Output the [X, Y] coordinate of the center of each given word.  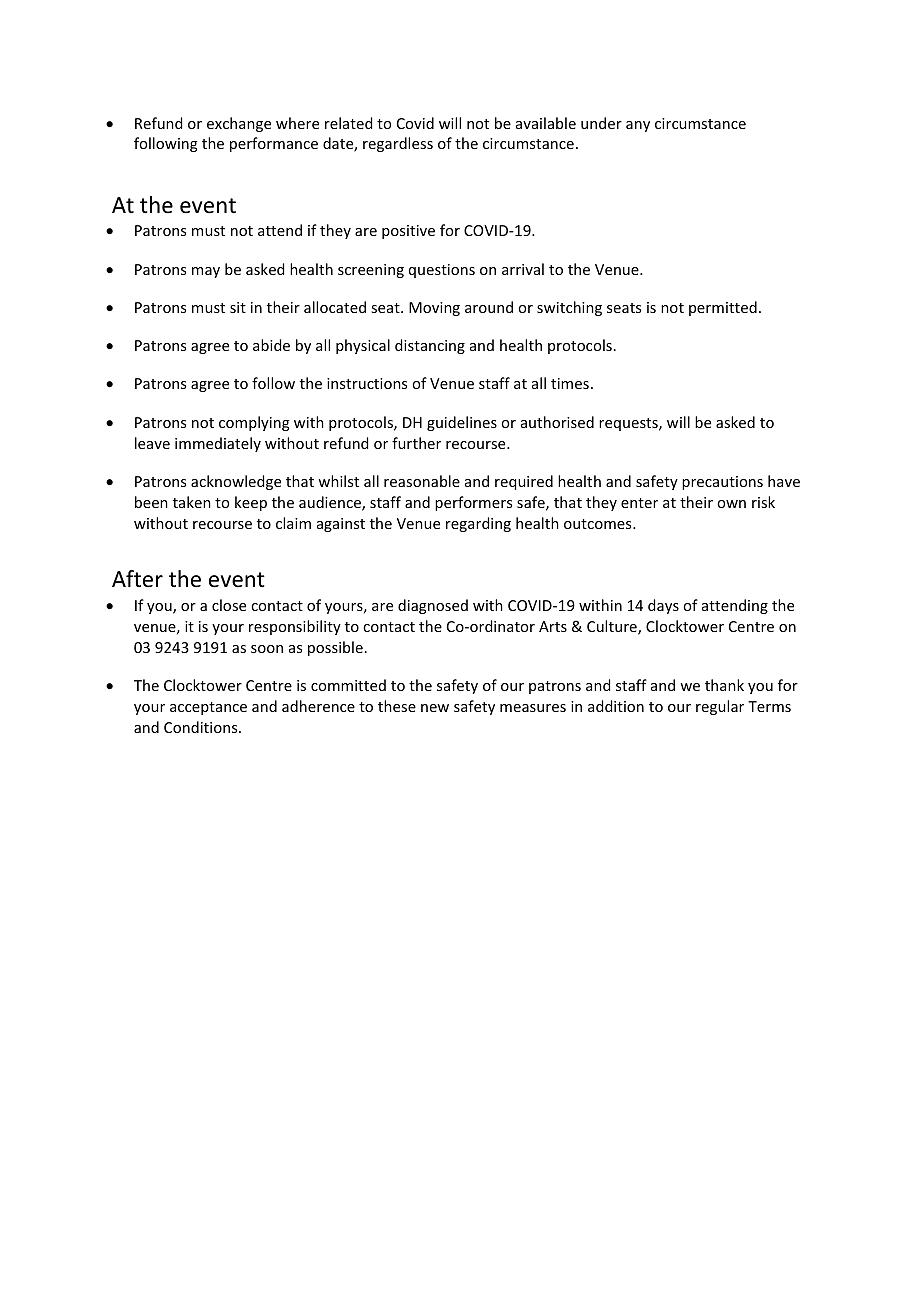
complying [254, 423]
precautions [722, 483]
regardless [398, 144]
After [137, 579]
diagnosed [433, 606]
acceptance [208, 708]
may [206, 272]
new [435, 708]
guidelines [462, 423]
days [663, 606]
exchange [239, 124]
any [638, 126]
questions [442, 271]
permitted [723, 308]
